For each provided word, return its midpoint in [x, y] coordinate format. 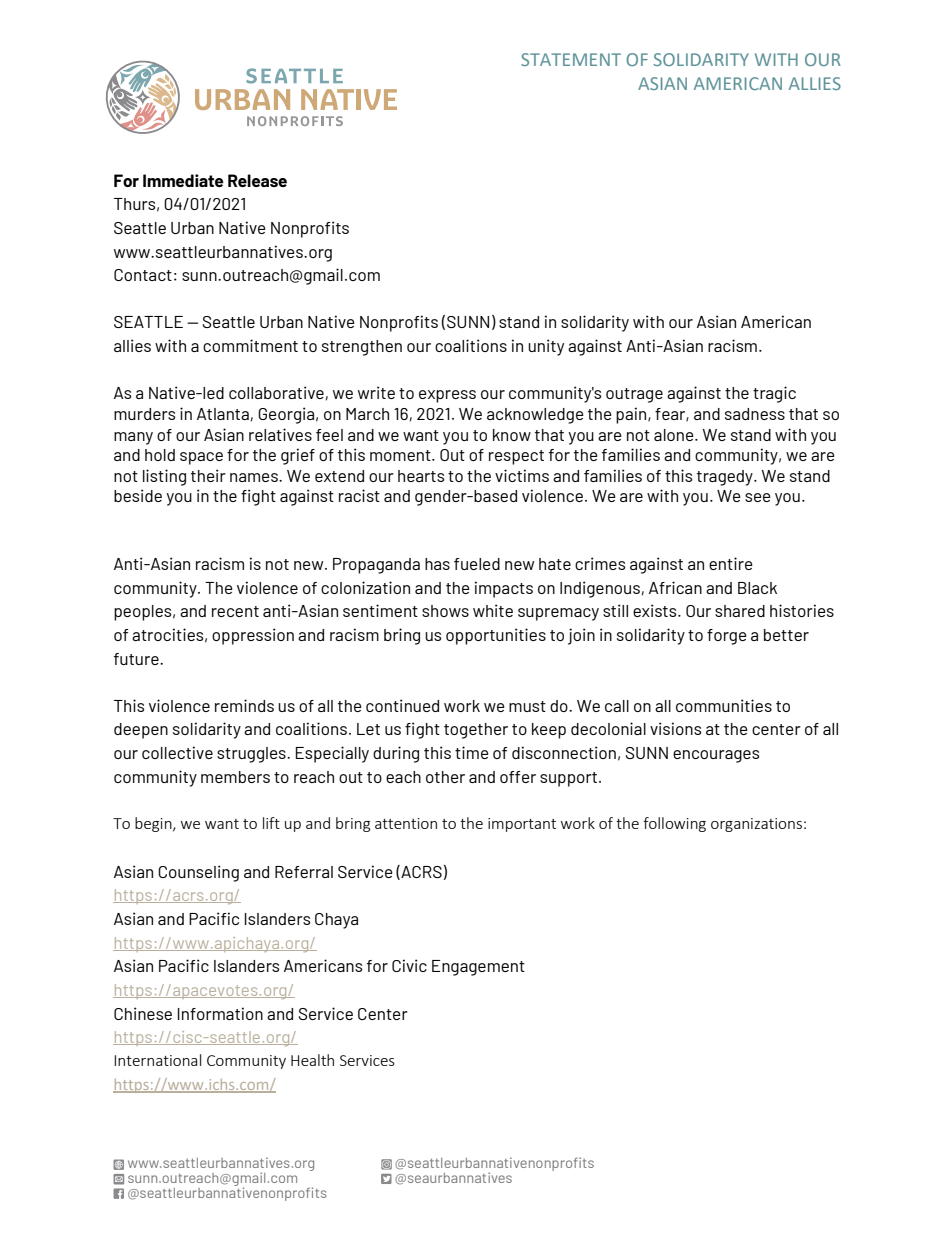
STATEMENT [571, 59]
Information [220, 1013]
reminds [244, 705]
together [476, 731]
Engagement [478, 968]
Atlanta [223, 414]
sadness [755, 414]
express [447, 396]
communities [724, 705]
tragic [774, 394]
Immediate [183, 180]
